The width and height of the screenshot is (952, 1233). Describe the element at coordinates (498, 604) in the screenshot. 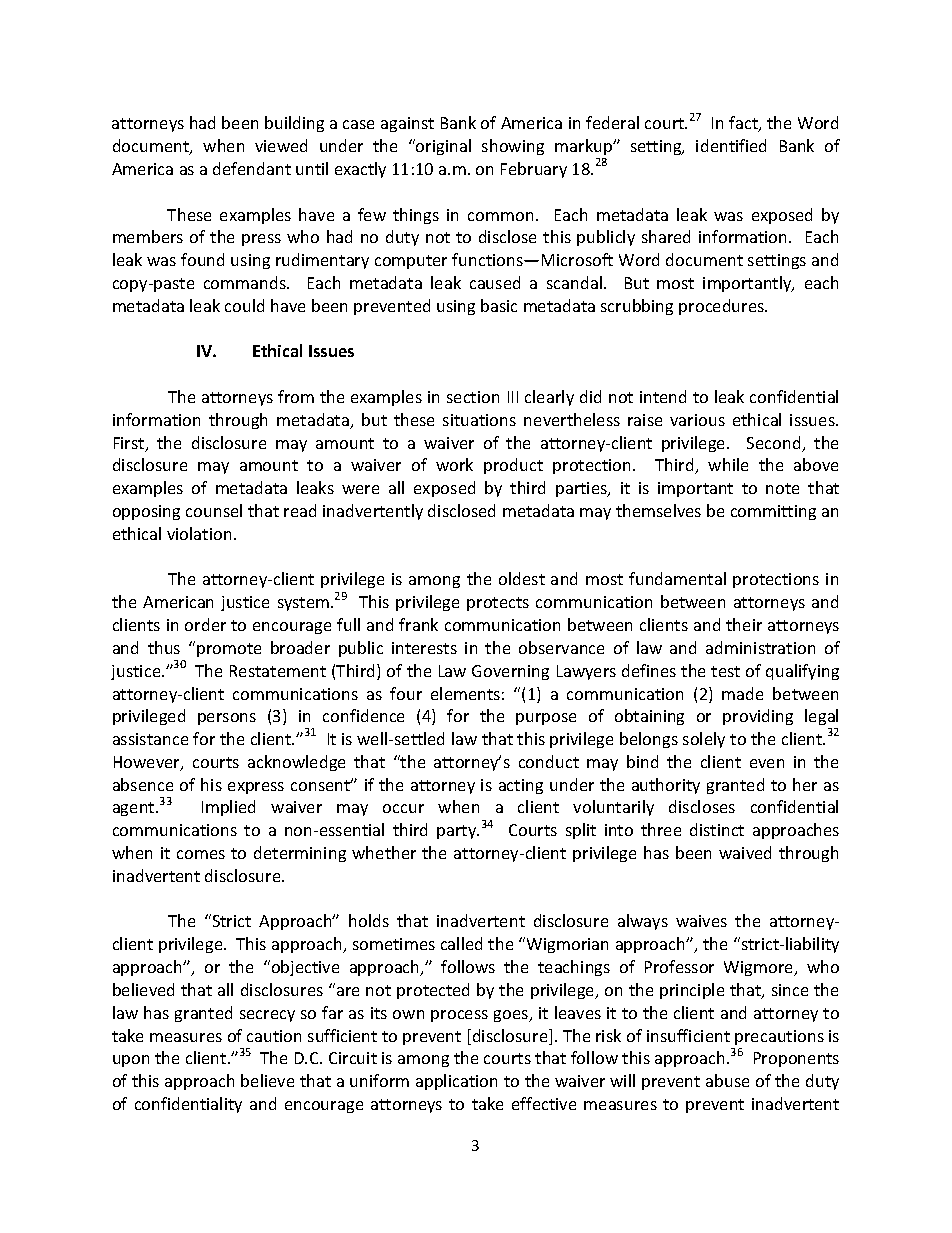

I see `protects` at that location.
